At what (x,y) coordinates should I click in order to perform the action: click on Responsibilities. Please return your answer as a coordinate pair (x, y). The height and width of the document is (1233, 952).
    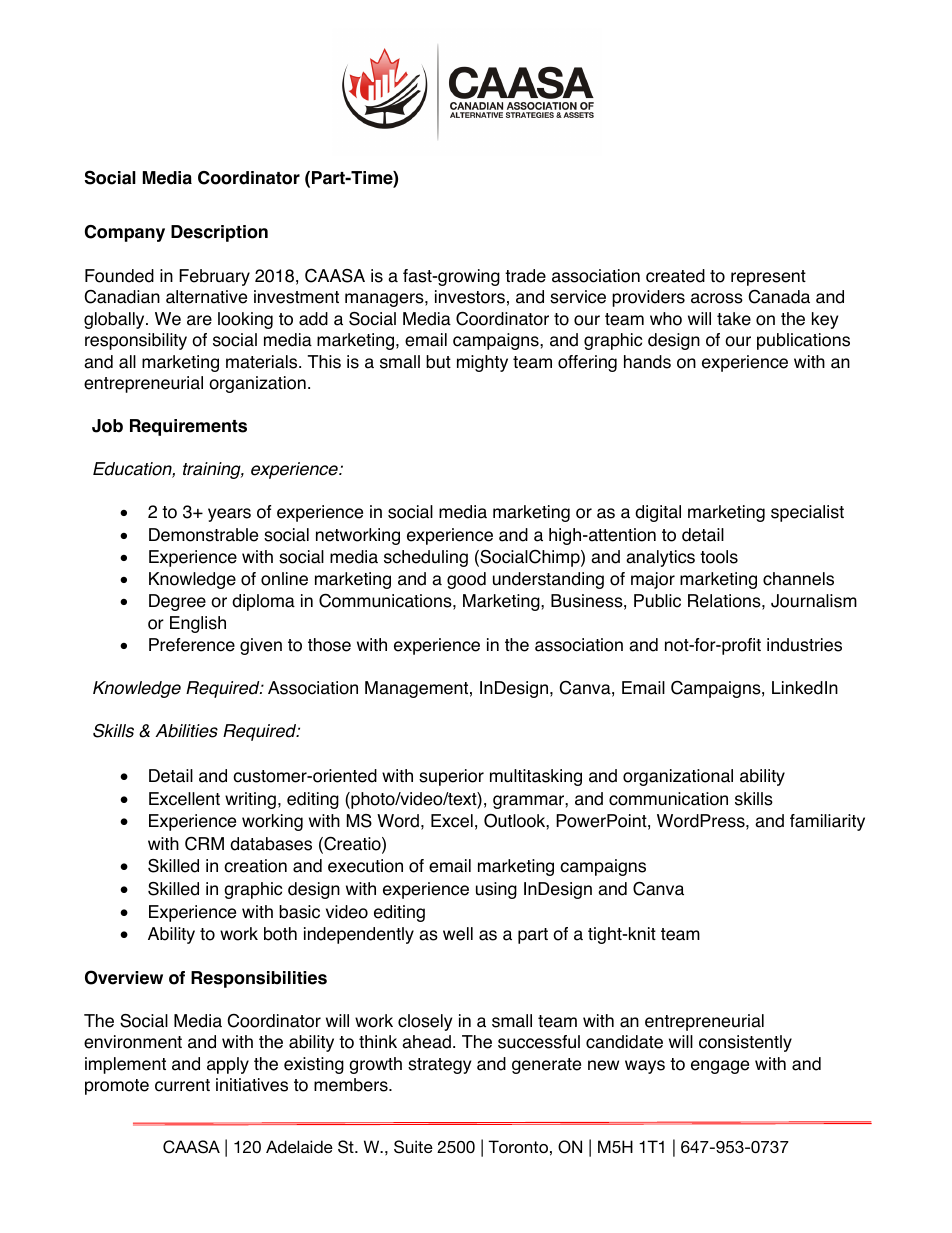
    Looking at the image, I should click on (259, 979).
